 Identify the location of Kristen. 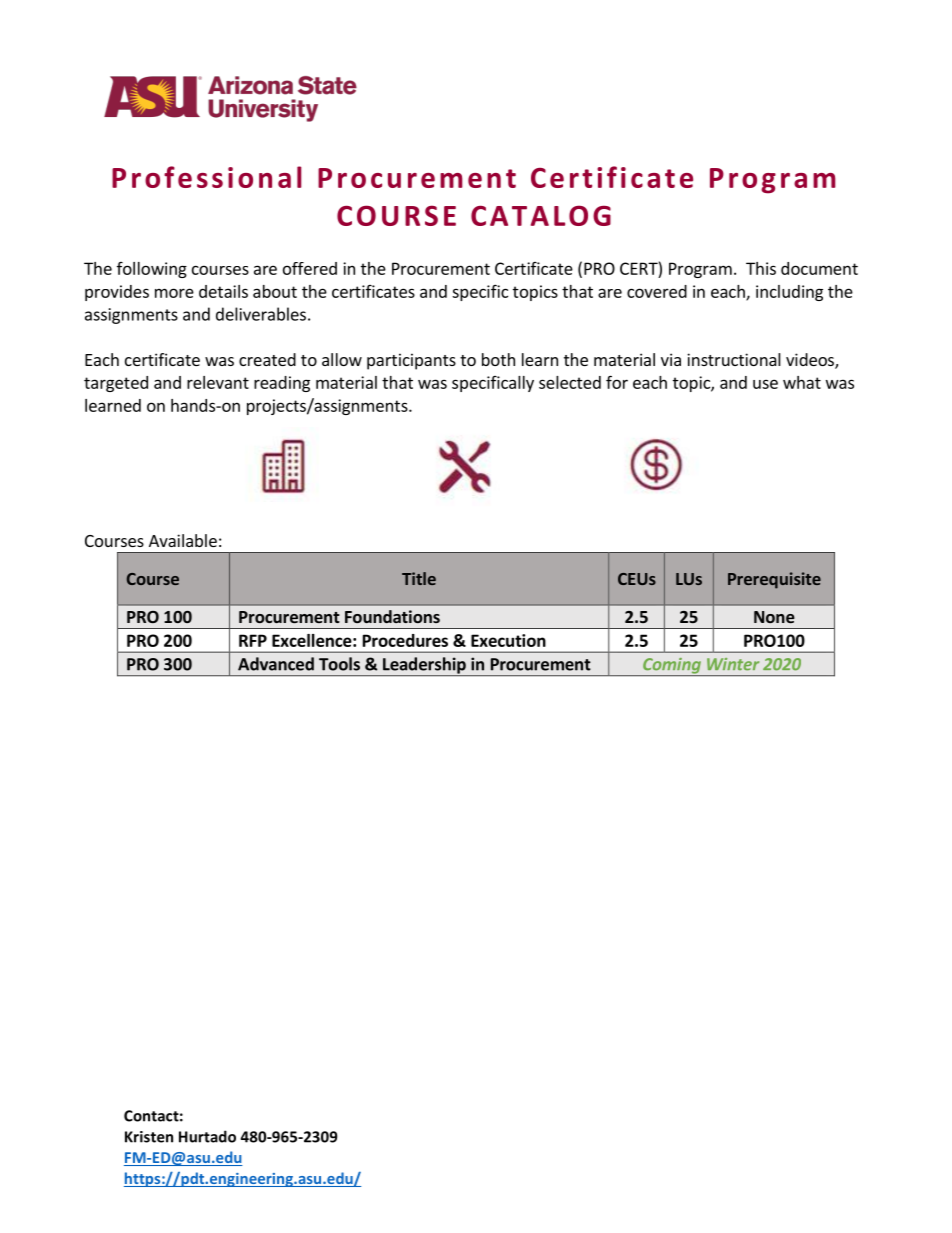
(149, 1137).
